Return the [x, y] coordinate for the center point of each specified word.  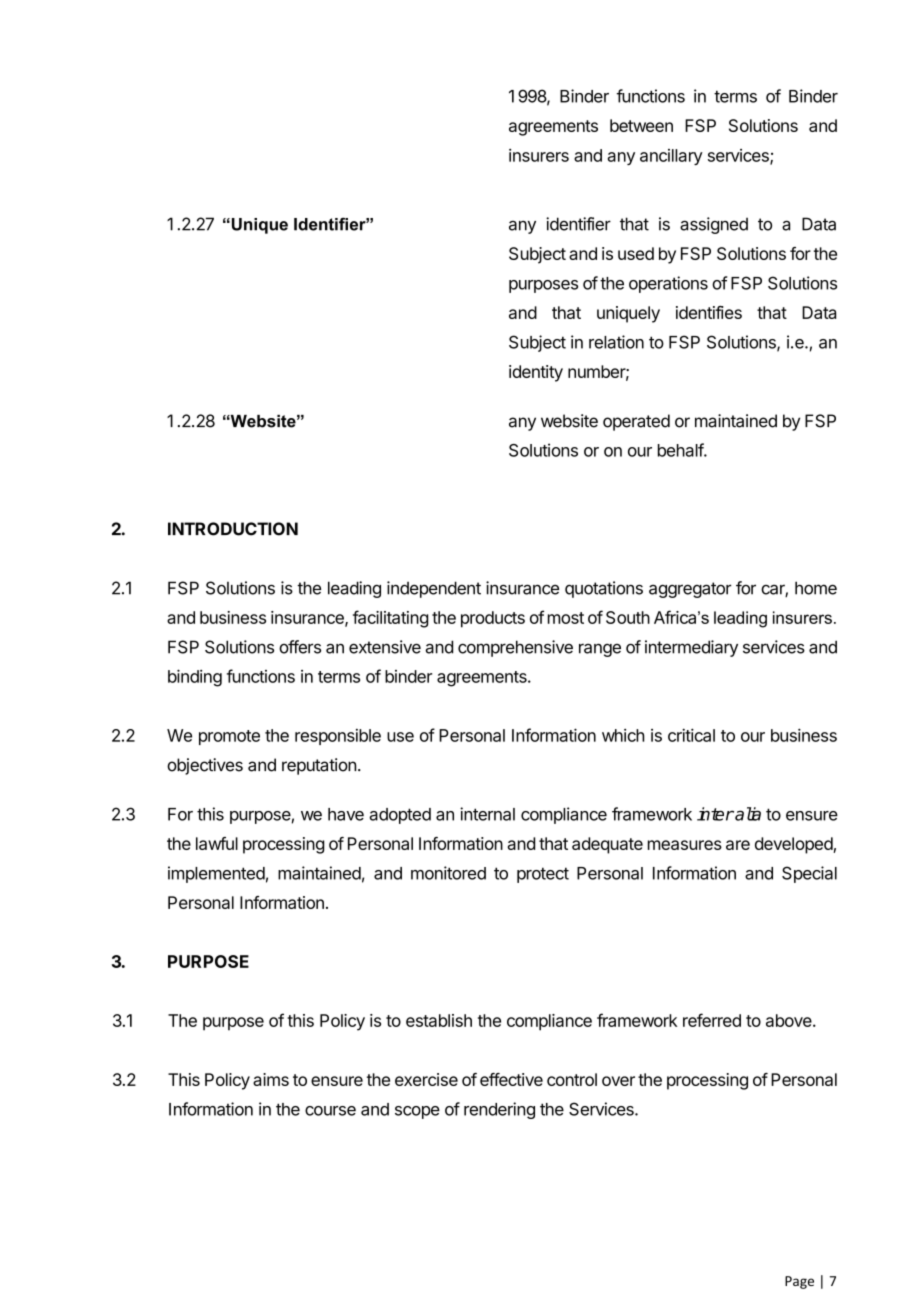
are [738, 845]
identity [536, 373]
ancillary [671, 157]
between [641, 125]
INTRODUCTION [233, 529]
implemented [216, 874]
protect [543, 875]
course [330, 1111]
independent [434, 589]
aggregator [690, 590]
